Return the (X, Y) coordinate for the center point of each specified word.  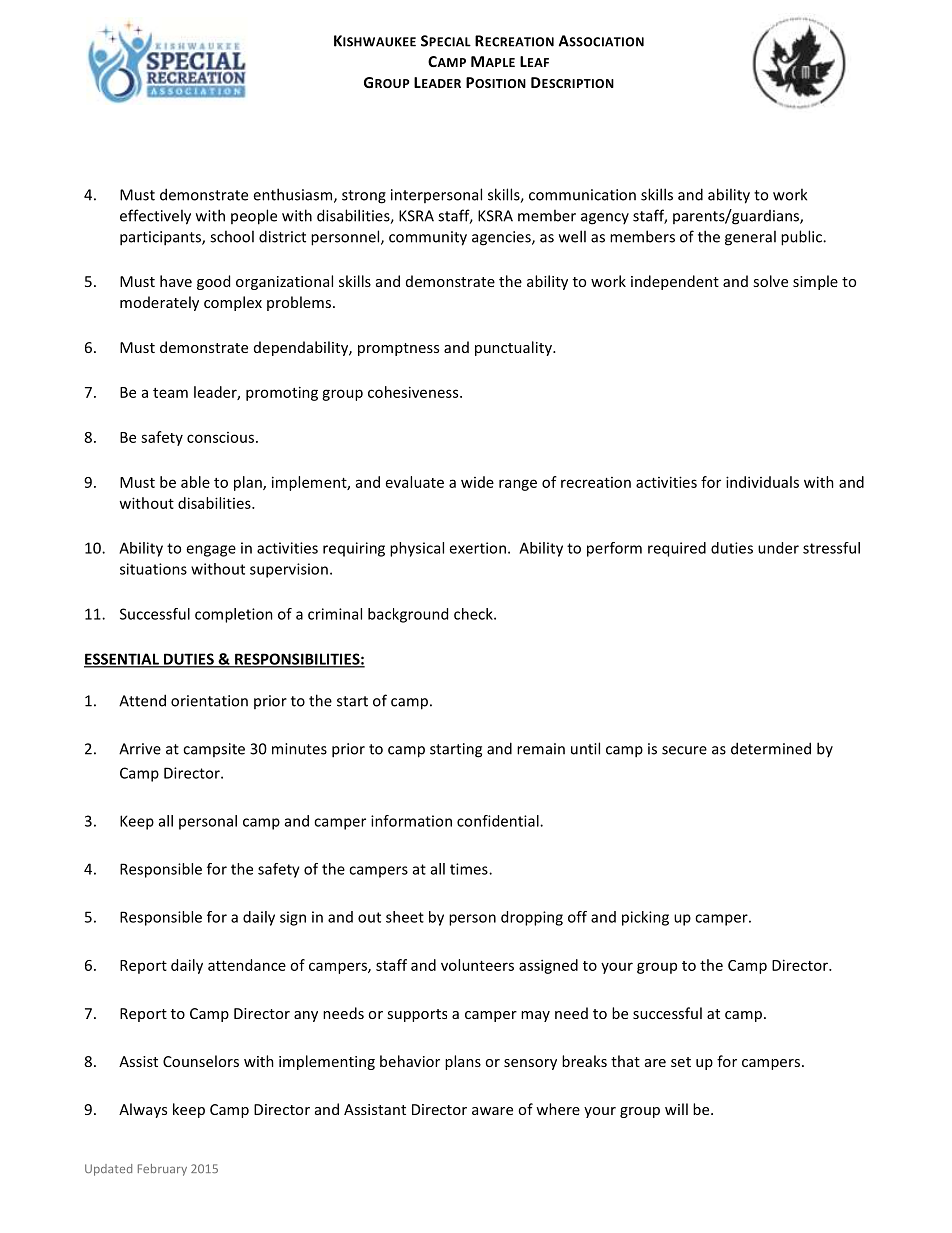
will (676, 1109)
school (232, 236)
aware (492, 1111)
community (428, 238)
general (750, 238)
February (162, 1170)
